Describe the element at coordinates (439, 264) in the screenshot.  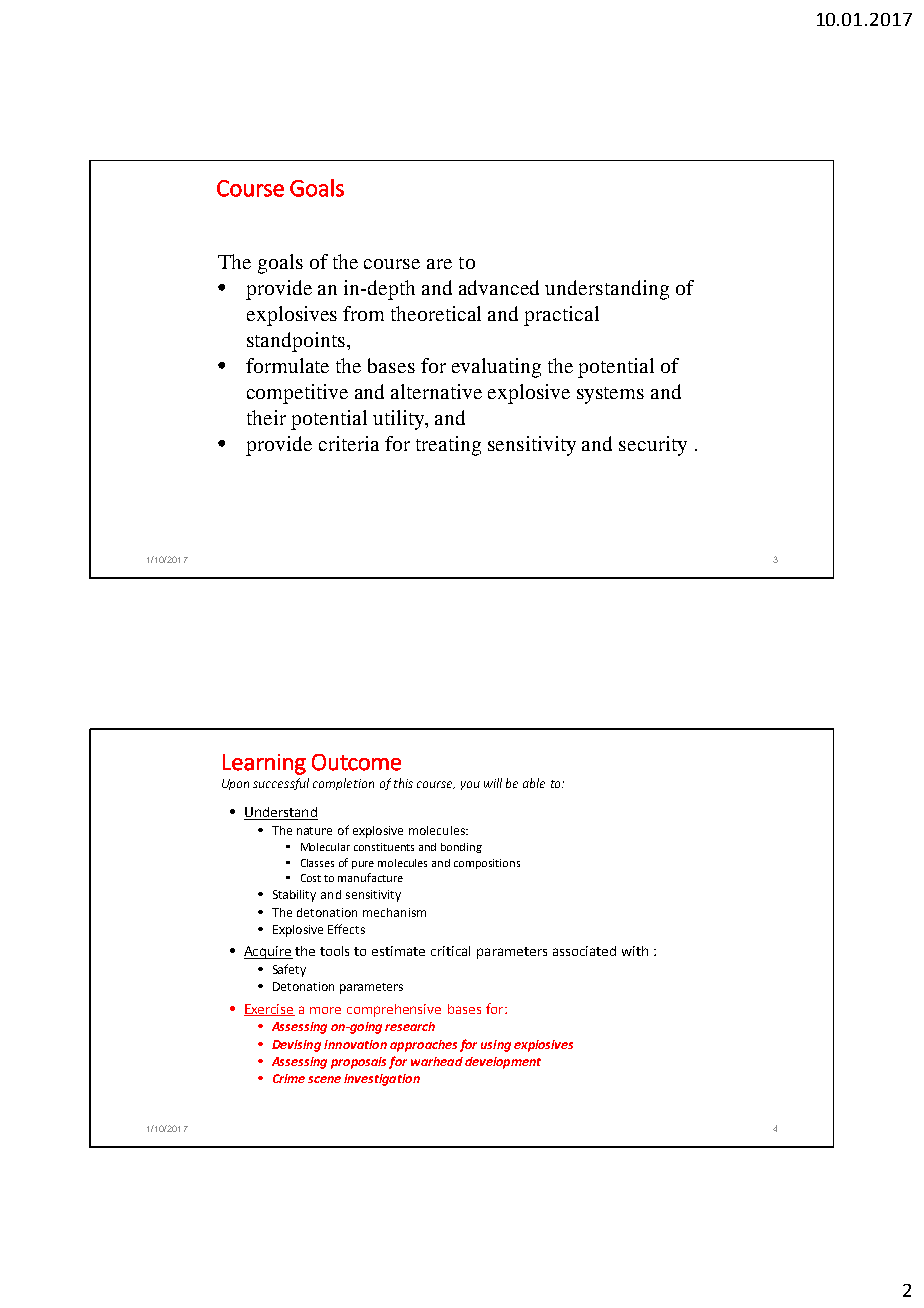
I see `are` at that location.
